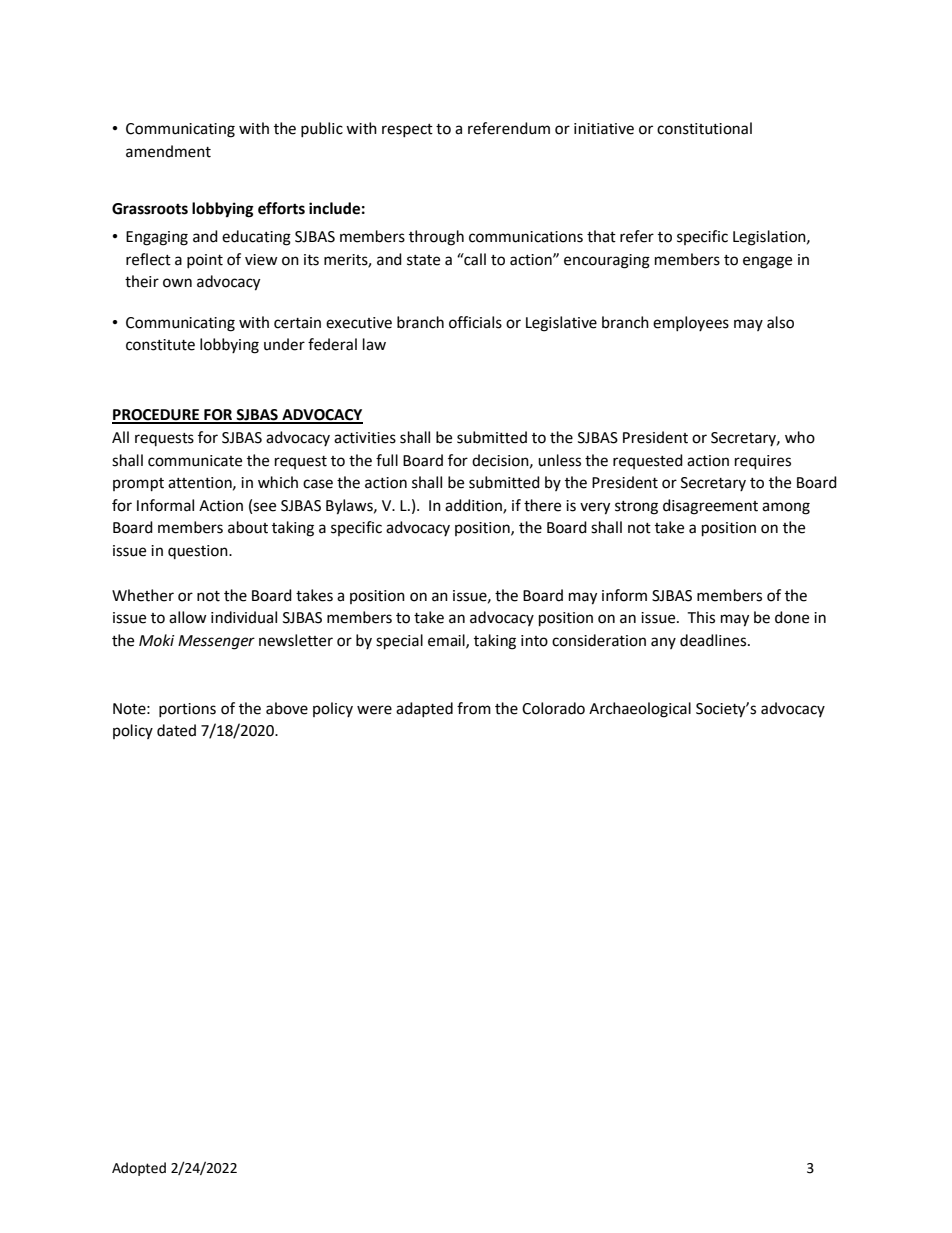 The width and height of the document is (952, 1233). I want to click on disagreement, so click(710, 507).
